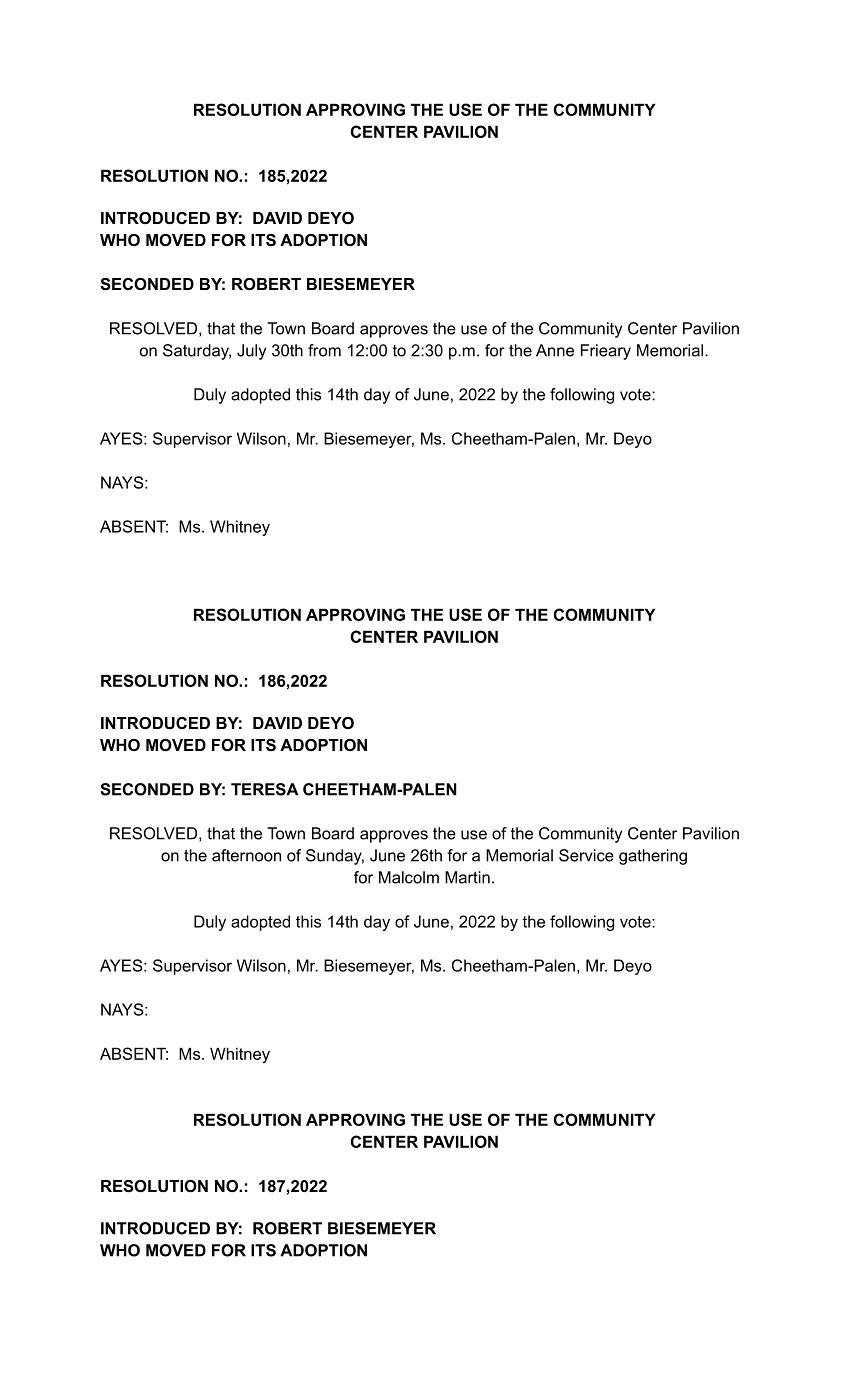 Image resolution: width=849 pixels, height=1400 pixels. Describe the element at coordinates (324, 350) in the screenshot. I see `from` at that location.
